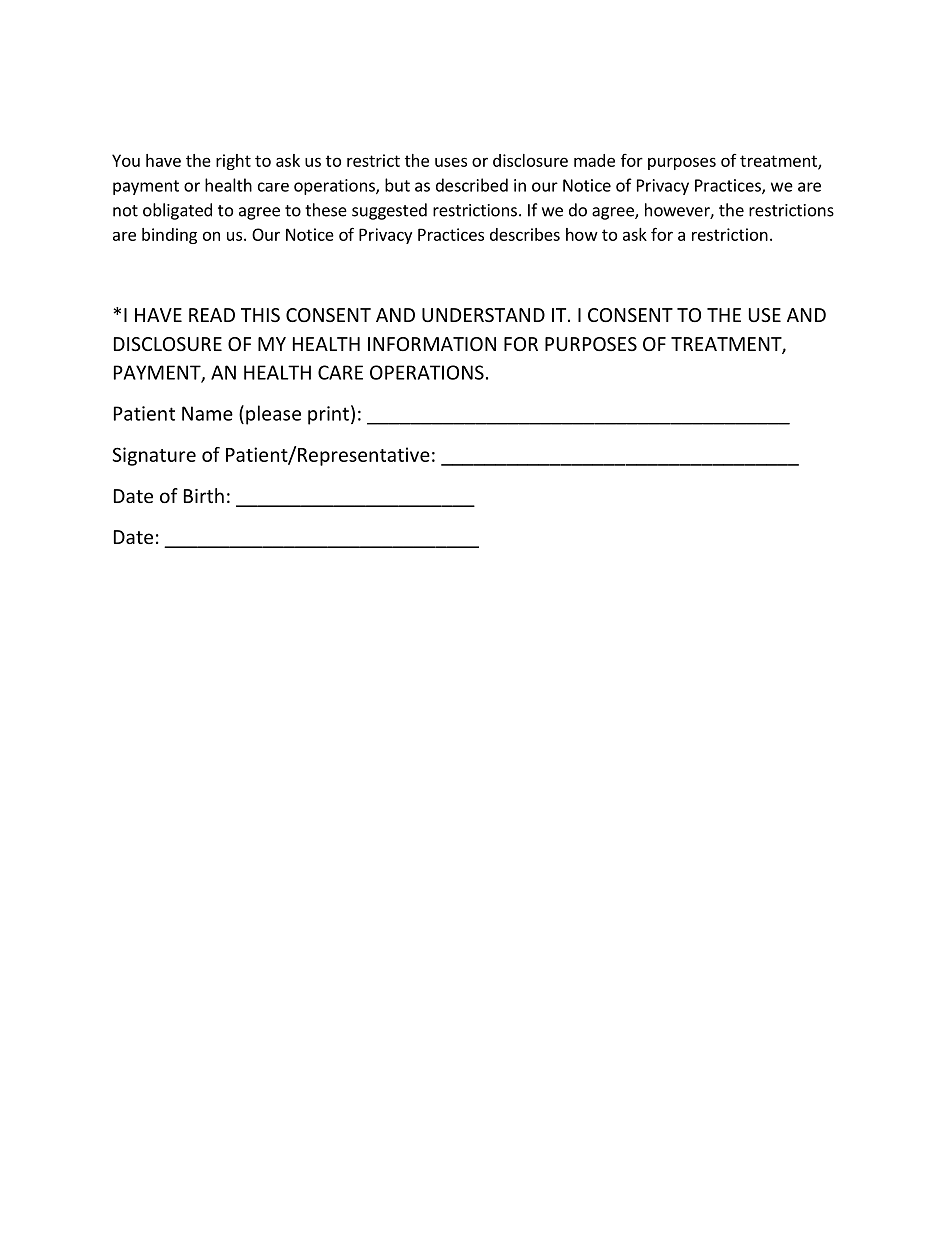 This screenshot has height=1233, width=952. What do you see at coordinates (233, 162) in the screenshot?
I see `right` at bounding box center [233, 162].
